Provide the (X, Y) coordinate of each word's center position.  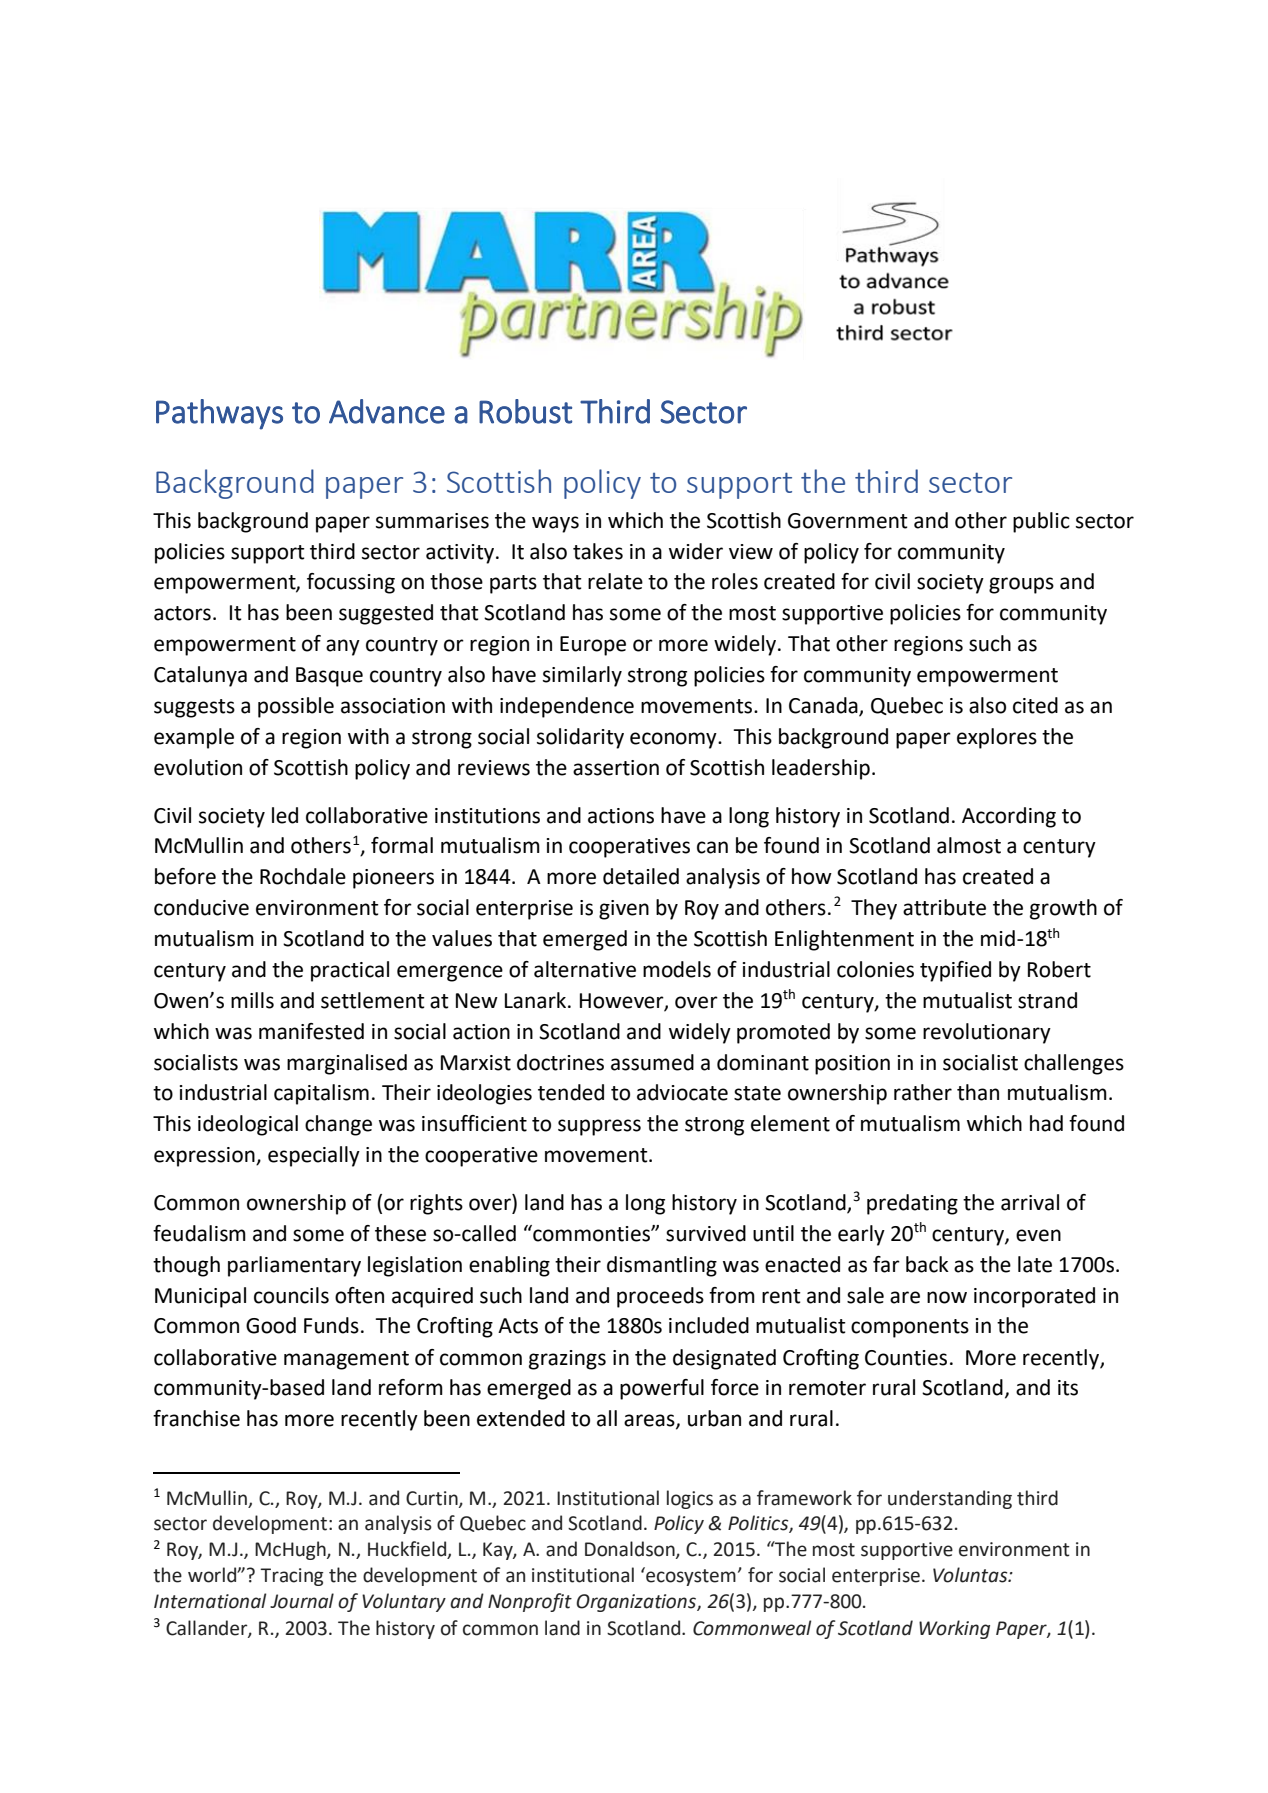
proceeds (660, 1297)
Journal (302, 1601)
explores (997, 738)
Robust (525, 411)
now (947, 1297)
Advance (387, 411)
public (1041, 522)
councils (291, 1295)
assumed (652, 1062)
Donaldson (631, 1550)
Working (954, 1629)
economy (674, 740)
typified (955, 971)
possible (296, 707)
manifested (311, 1031)
